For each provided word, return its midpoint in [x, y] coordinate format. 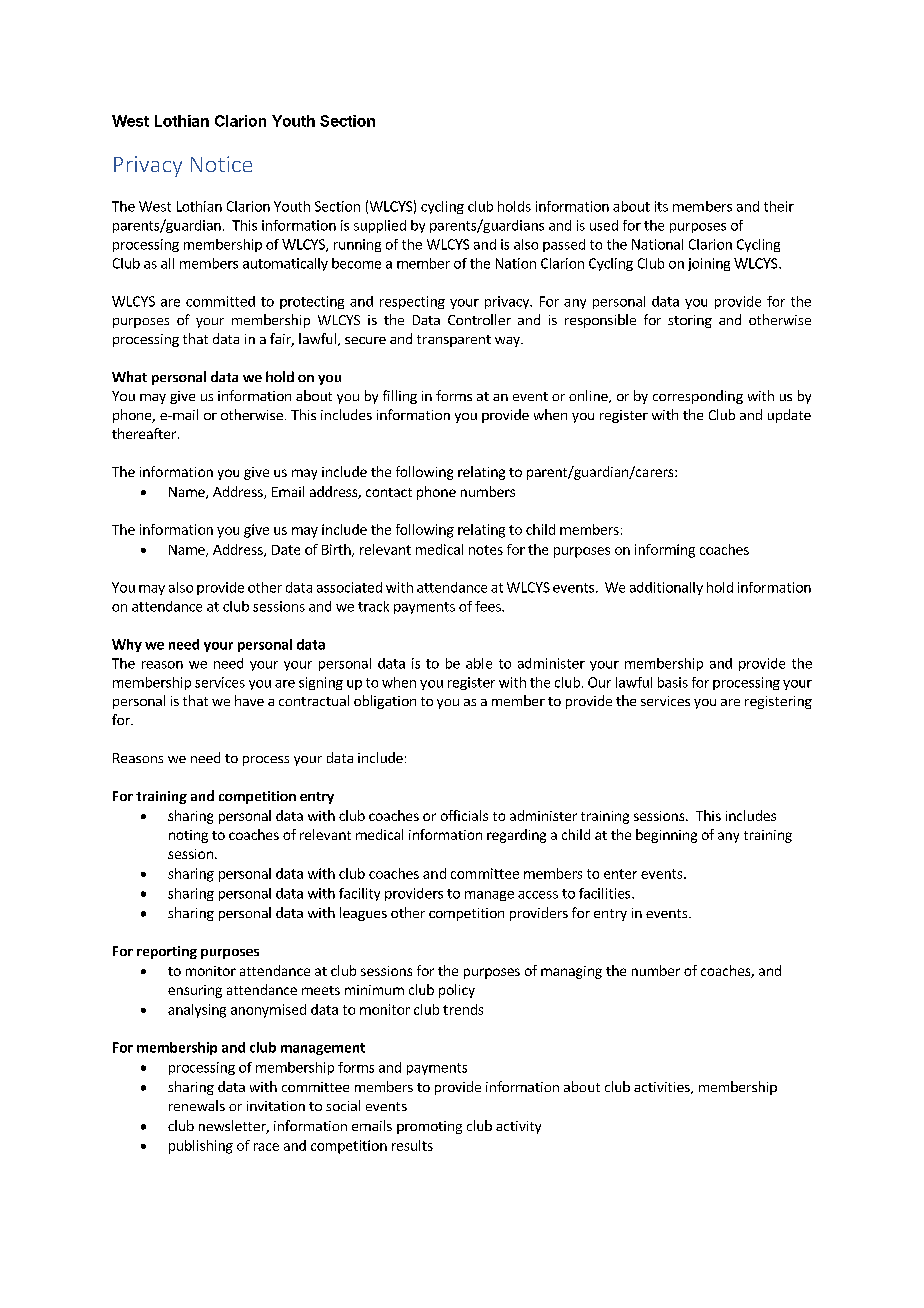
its [661, 206]
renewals [197, 1105]
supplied [380, 226]
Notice [221, 164]
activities [663, 1088]
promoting [429, 1127]
